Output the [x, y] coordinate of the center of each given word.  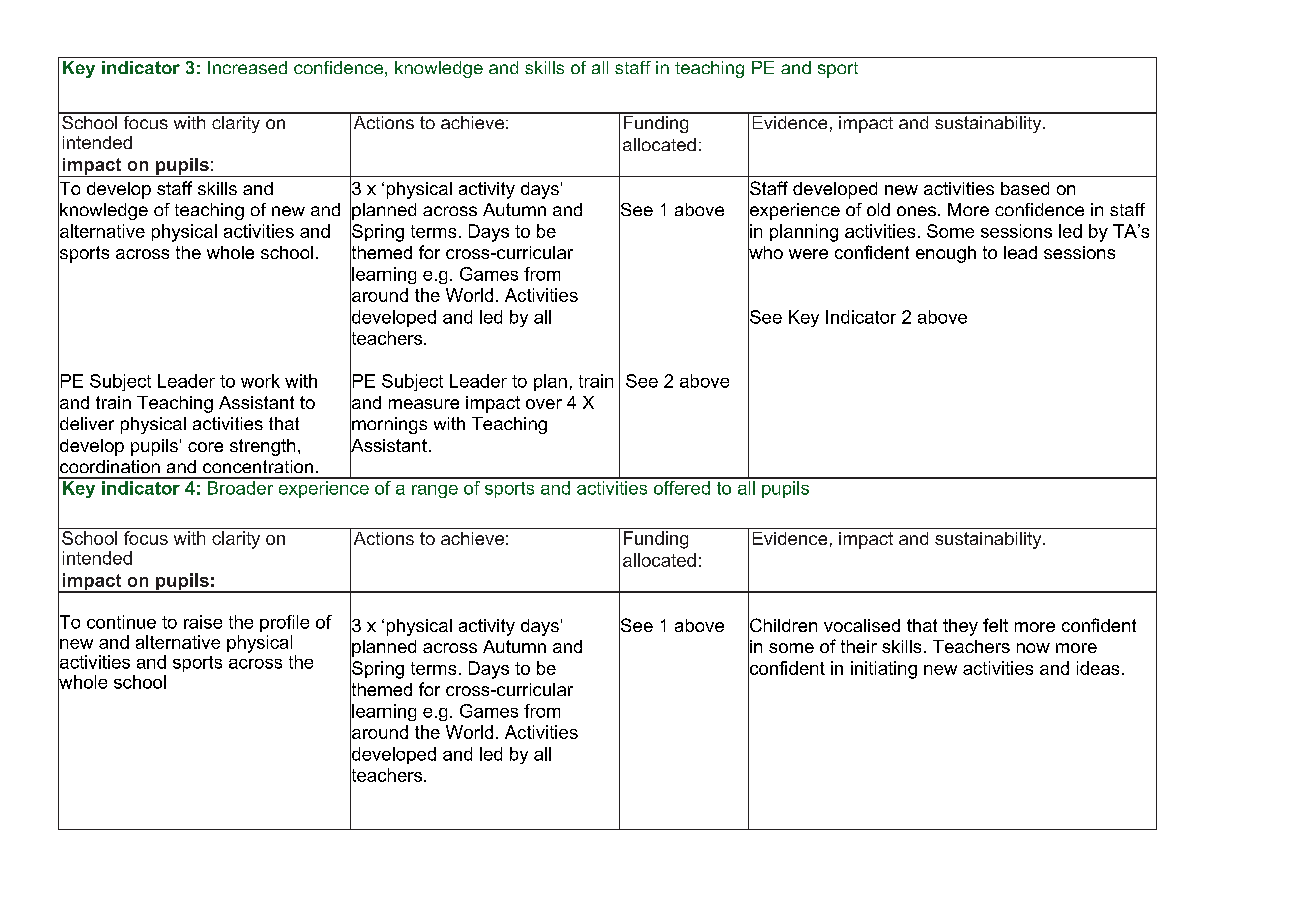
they [960, 627]
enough [946, 254]
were [808, 254]
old [878, 209]
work [260, 381]
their [859, 646]
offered [681, 486]
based [1025, 188]
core [205, 447]
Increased [247, 67]
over [544, 404]
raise [203, 622]
